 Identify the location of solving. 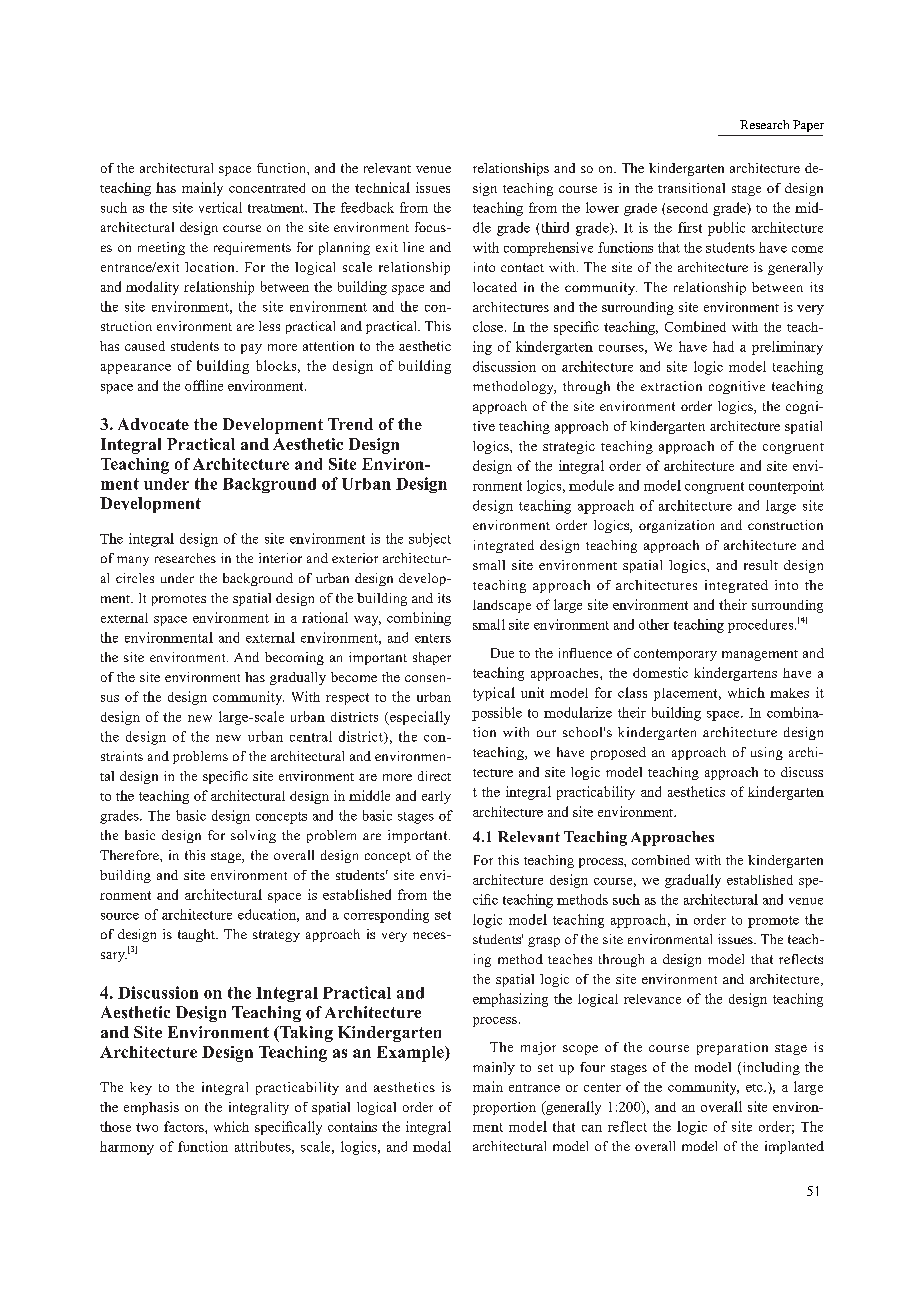
(253, 836).
